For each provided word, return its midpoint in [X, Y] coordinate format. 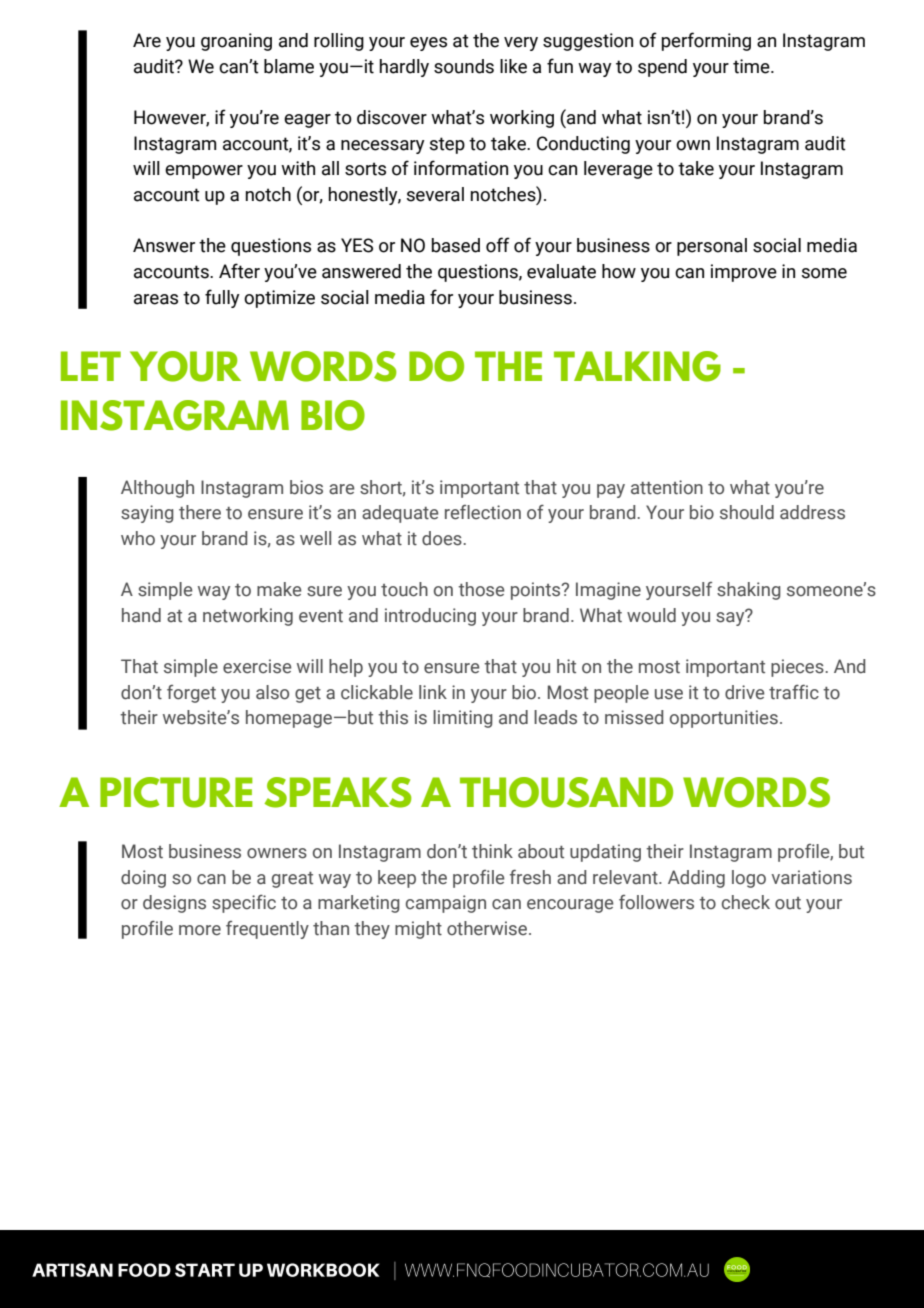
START [205, 1270]
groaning [236, 42]
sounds [464, 66]
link [433, 692]
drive [745, 692]
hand [141, 615]
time [752, 66]
